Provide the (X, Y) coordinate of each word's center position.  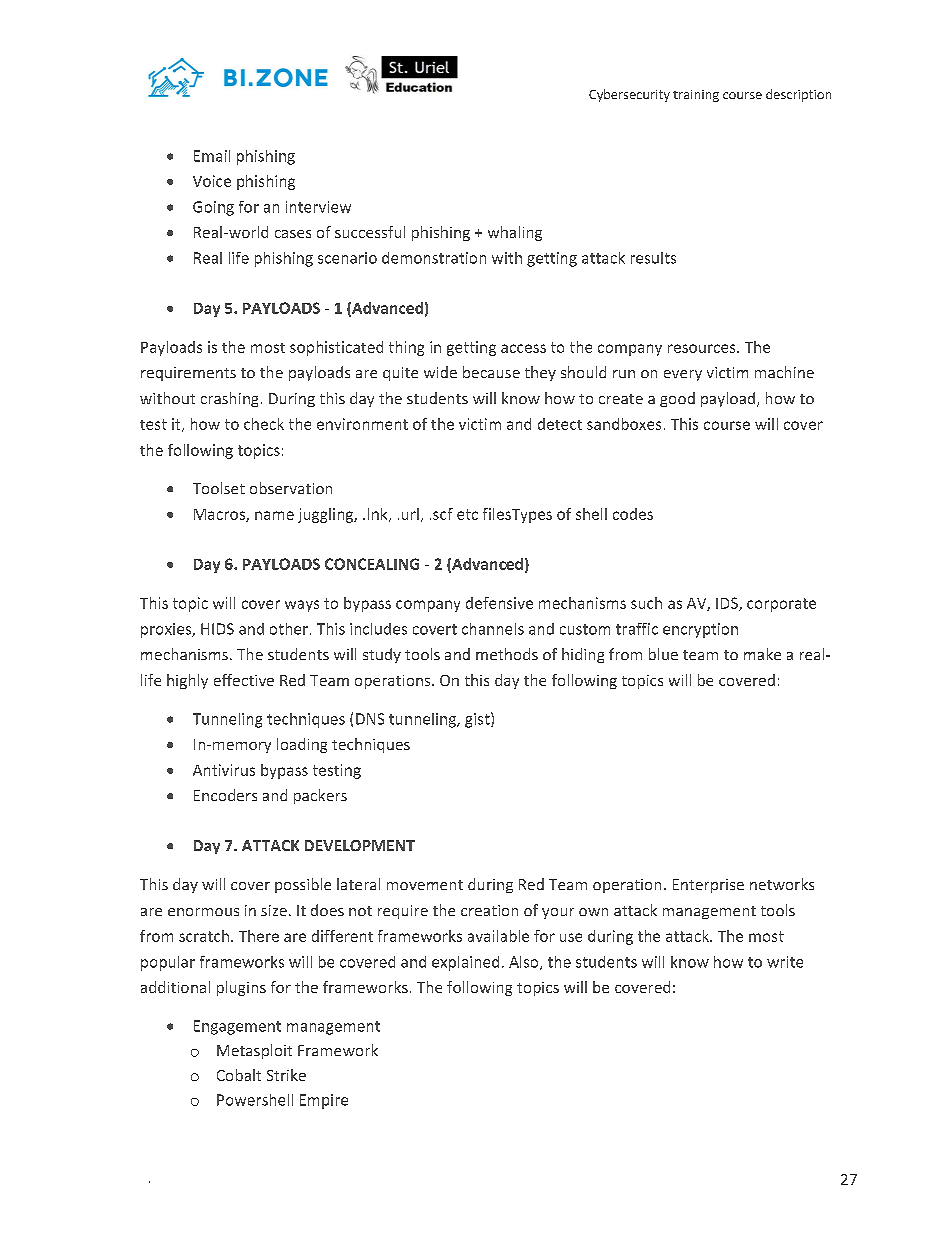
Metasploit (254, 1051)
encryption (700, 630)
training (696, 96)
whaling (515, 233)
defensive (499, 603)
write (785, 962)
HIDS (217, 629)
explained (465, 963)
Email (212, 156)
